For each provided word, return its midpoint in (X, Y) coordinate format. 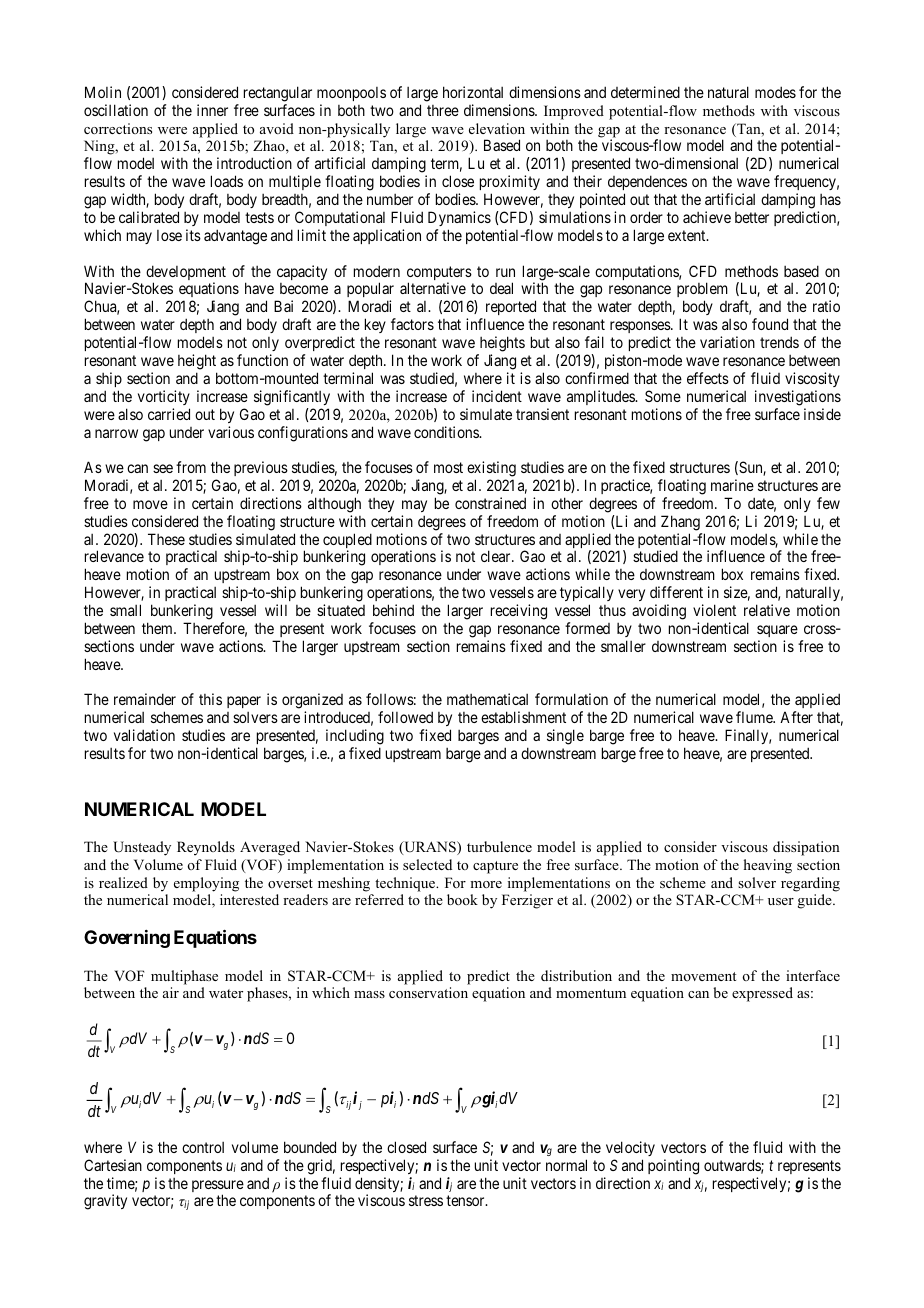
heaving (768, 866)
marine (732, 485)
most (448, 467)
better (752, 217)
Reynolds (206, 848)
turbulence (499, 846)
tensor (466, 1201)
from (191, 467)
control (203, 1147)
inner (212, 110)
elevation (497, 128)
